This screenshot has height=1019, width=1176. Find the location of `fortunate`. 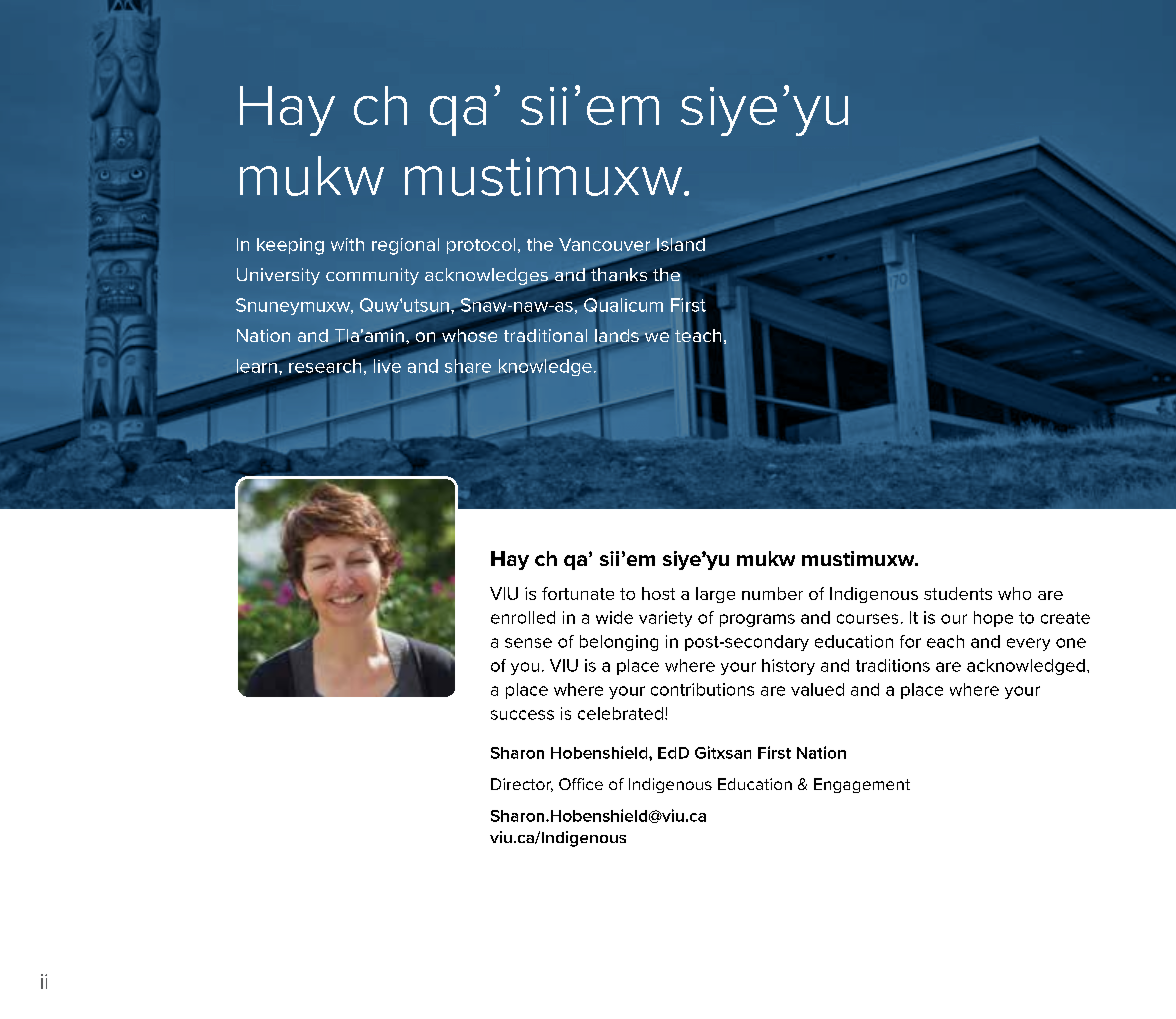

fortunate is located at coordinates (578, 593).
